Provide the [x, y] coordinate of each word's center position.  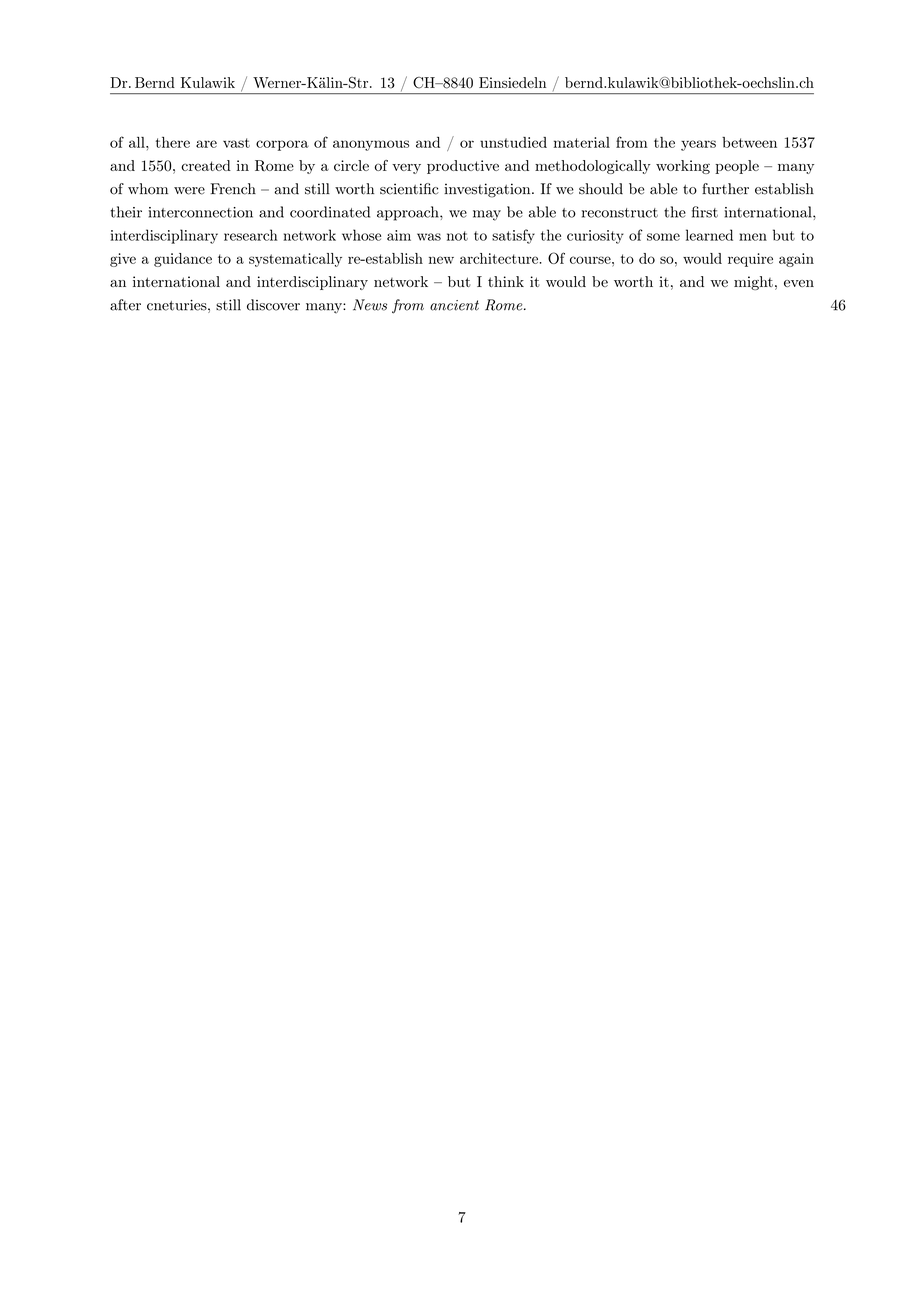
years [698, 145]
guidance [183, 260]
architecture [499, 258]
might [753, 283]
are [206, 144]
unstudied [513, 142]
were [189, 191]
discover [273, 305]
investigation [488, 190]
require [750, 260]
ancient [454, 305]
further [725, 189]
